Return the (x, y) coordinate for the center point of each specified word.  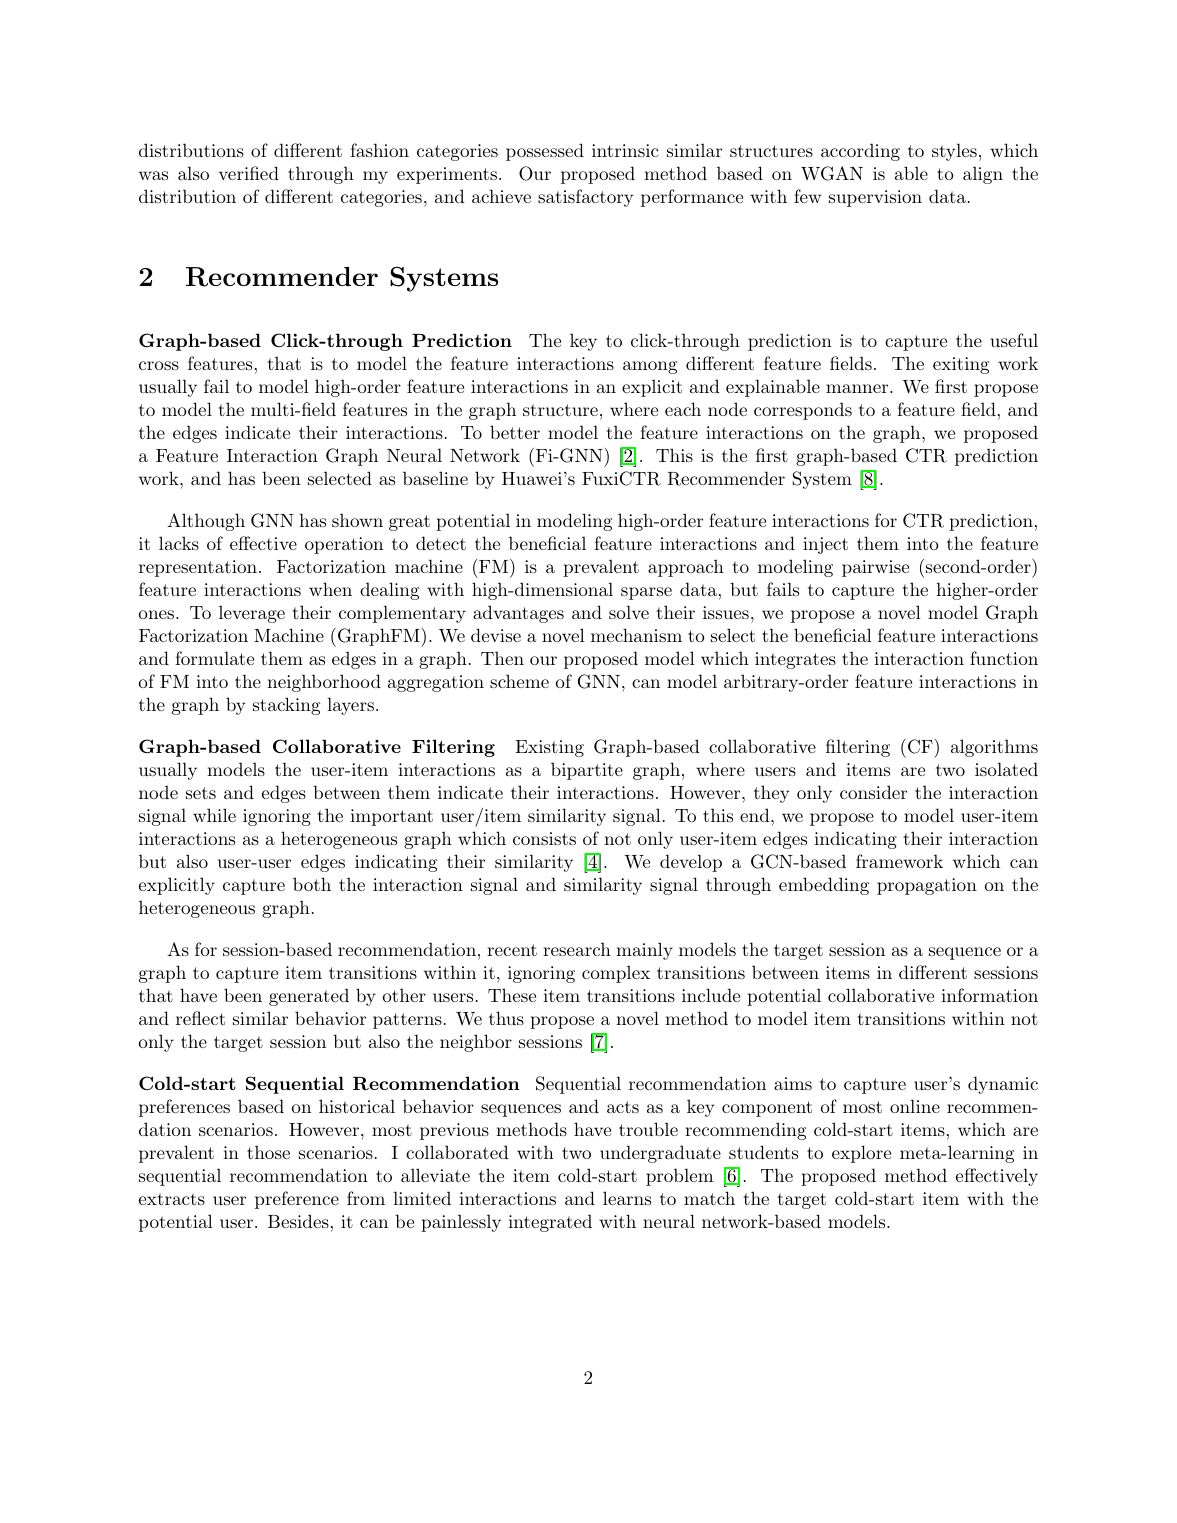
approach (686, 568)
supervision (875, 198)
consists (544, 838)
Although (206, 522)
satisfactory (585, 198)
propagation (927, 886)
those (268, 1152)
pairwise (875, 568)
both (312, 884)
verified (249, 173)
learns (627, 1198)
